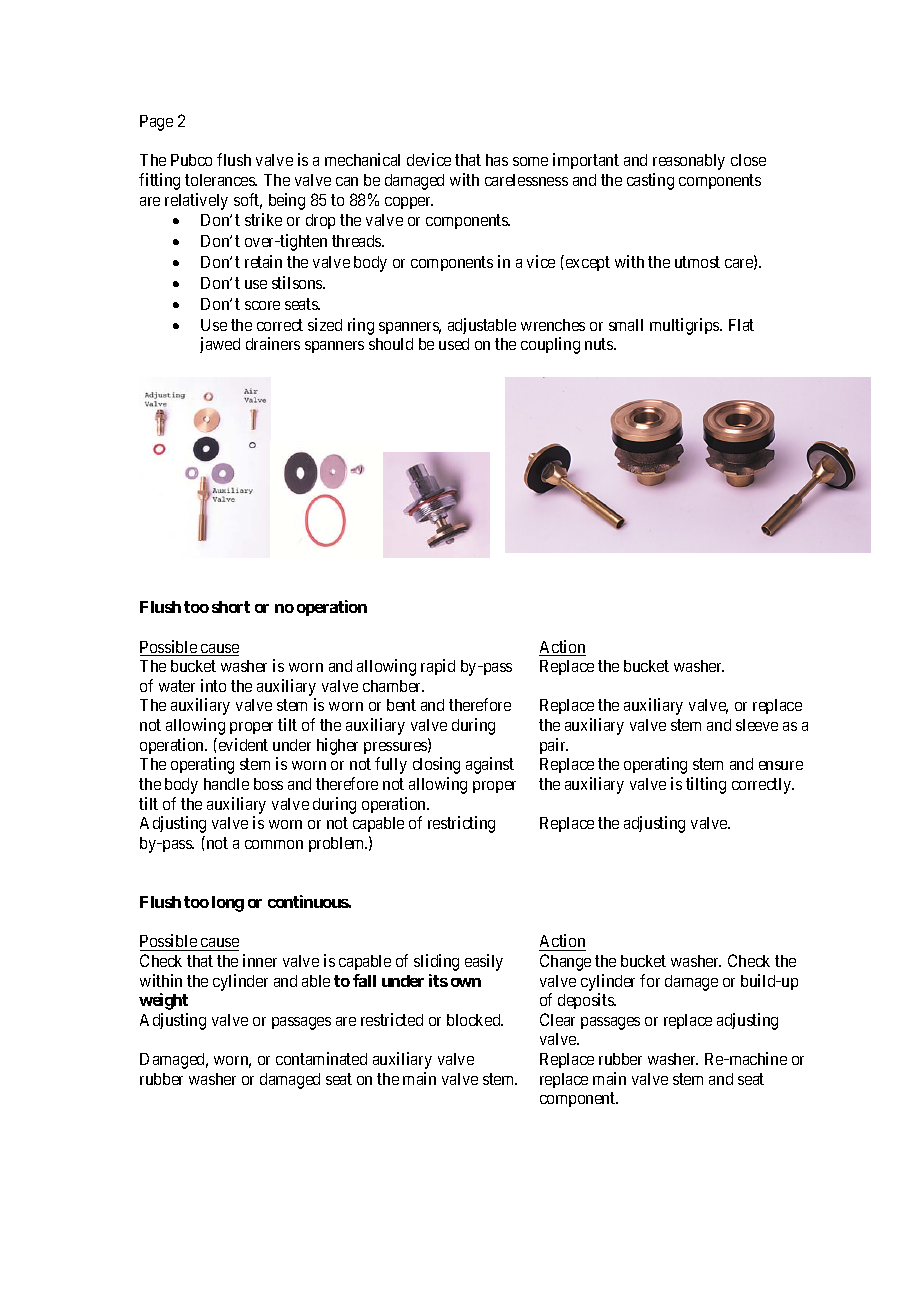 The width and height of the page is (924, 1308). Describe the element at coordinates (163, 1001) in the page. I see `weight` at that location.
